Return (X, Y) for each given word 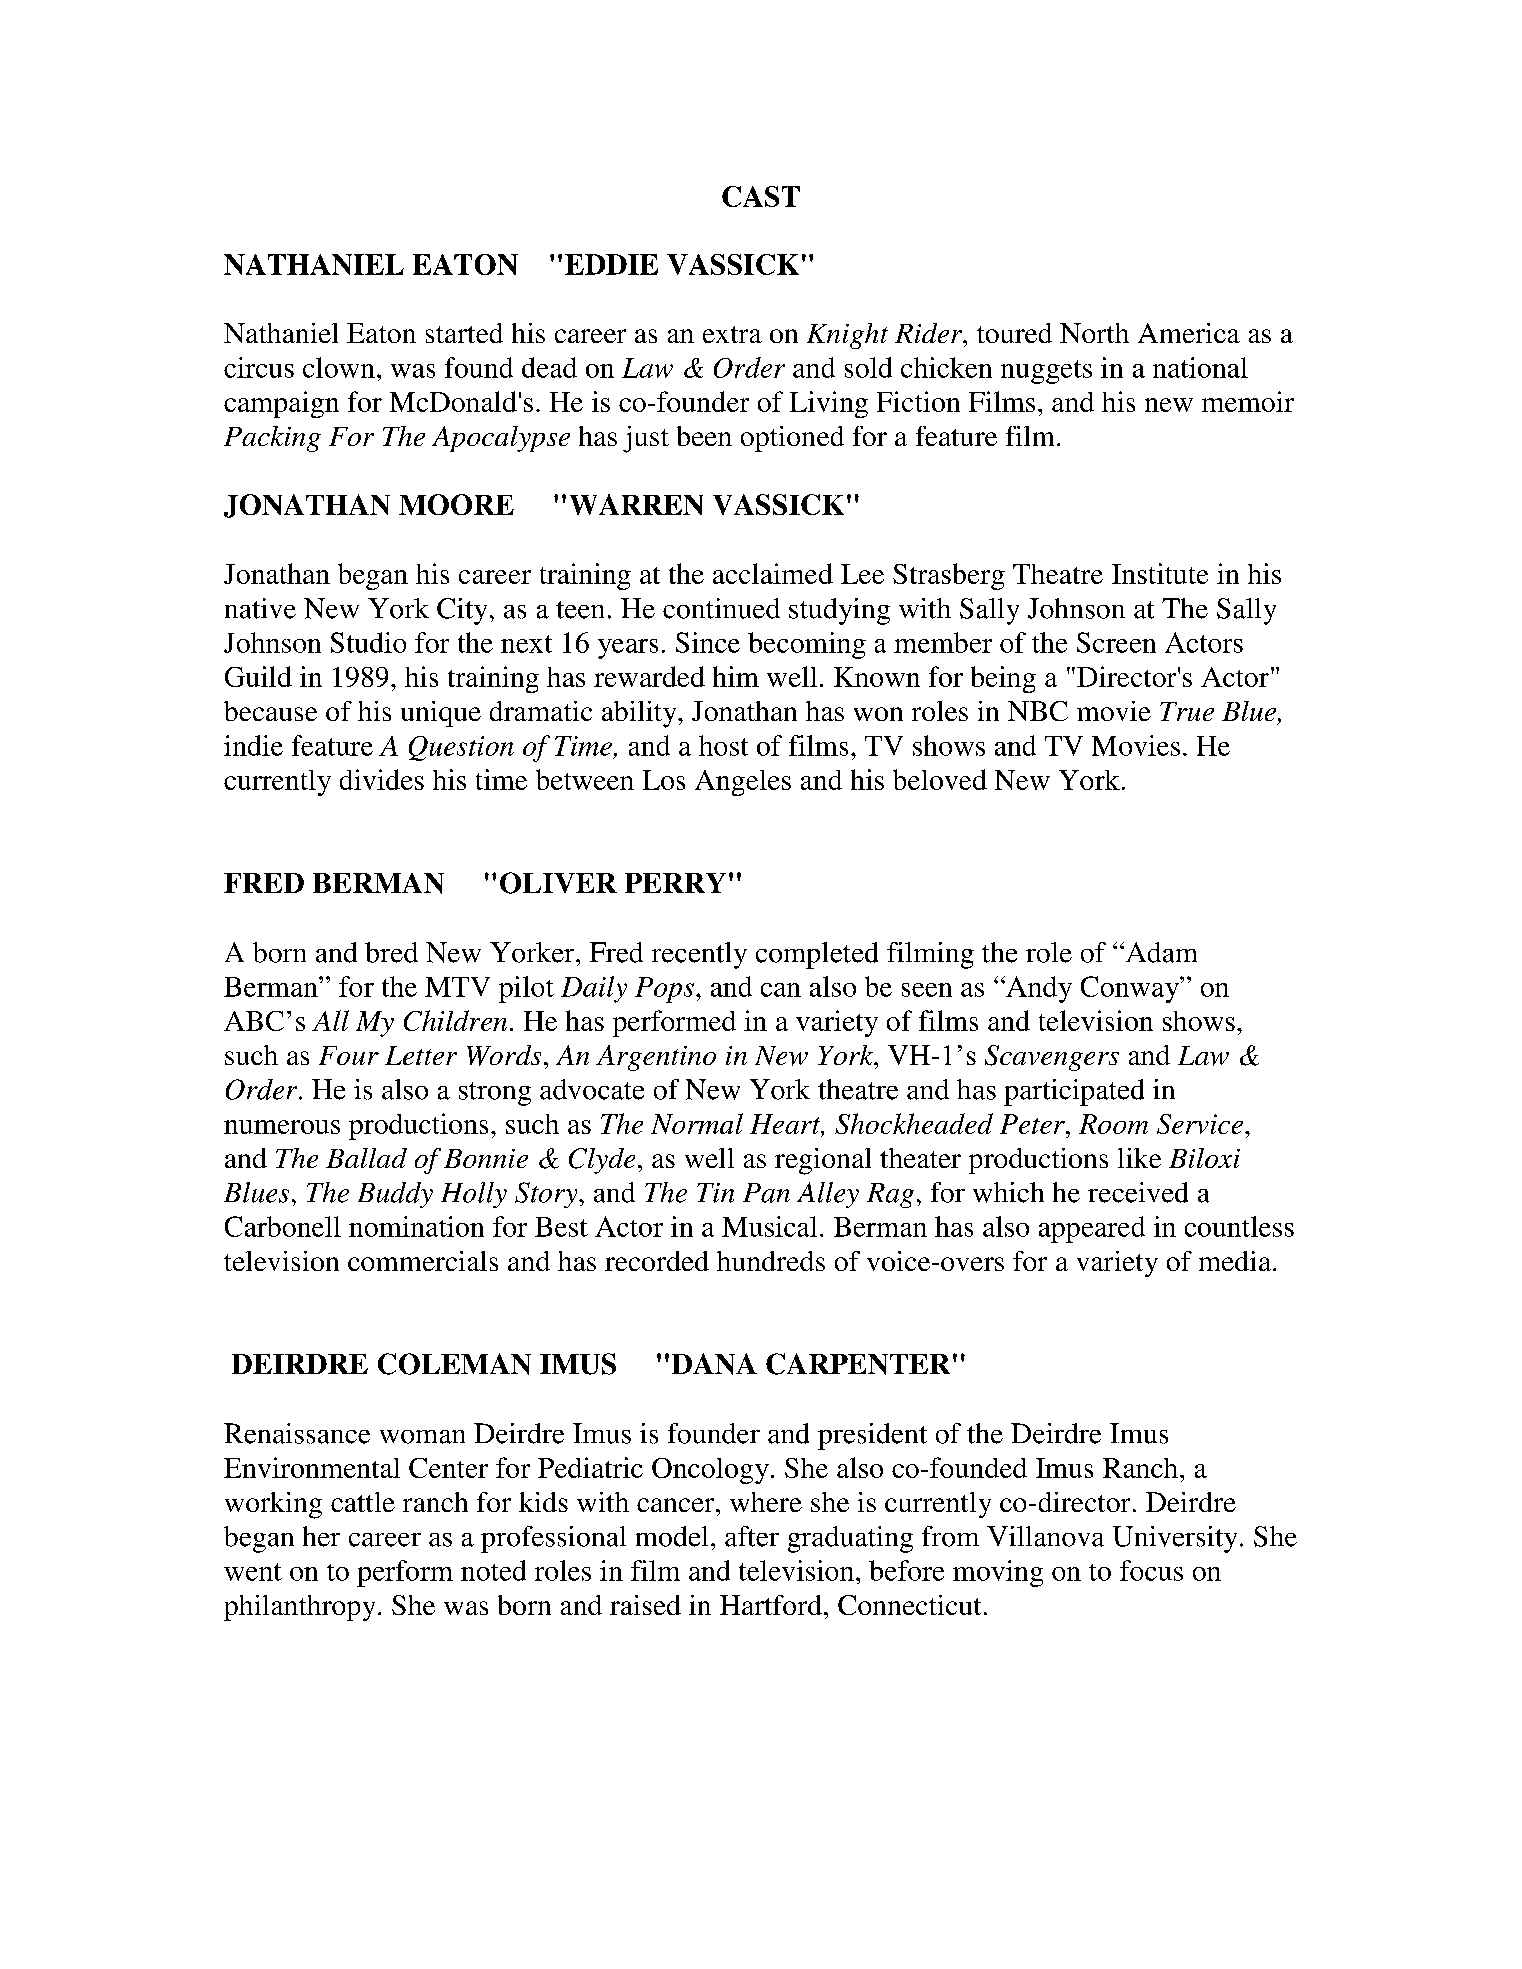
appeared (1092, 1229)
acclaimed (773, 573)
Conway (1131, 989)
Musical (769, 1226)
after (752, 1536)
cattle (363, 1502)
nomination (416, 1226)
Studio (368, 642)
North (1094, 333)
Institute (1160, 573)
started (464, 333)
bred (391, 952)
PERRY (675, 883)
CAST (761, 196)
